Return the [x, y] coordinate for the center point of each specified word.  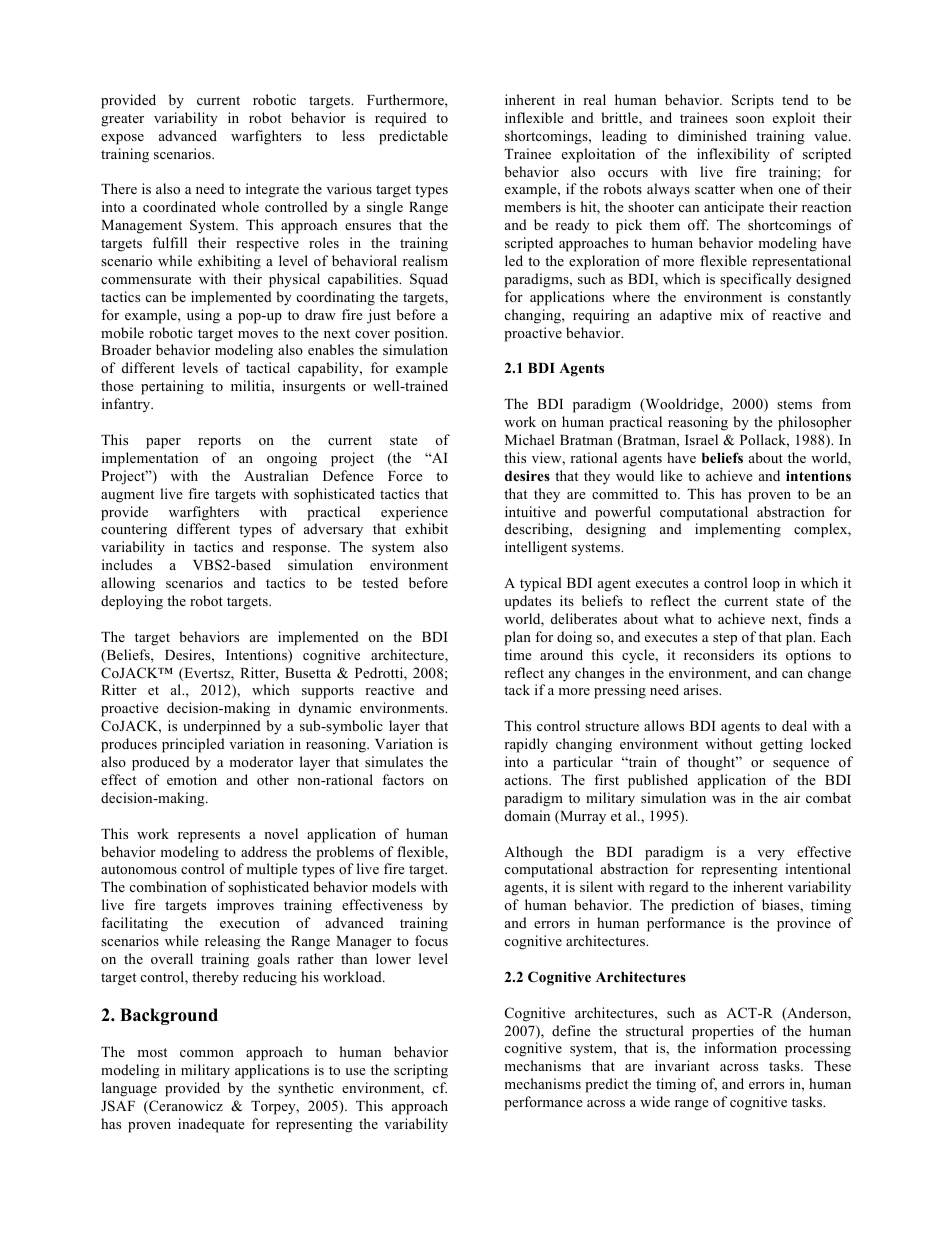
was [724, 799]
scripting [421, 1071]
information [740, 1047]
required [401, 119]
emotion [192, 779]
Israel [701, 439]
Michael [530, 439]
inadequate [211, 1125]
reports [219, 442]
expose [122, 139]
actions [527, 779]
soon [750, 119]
